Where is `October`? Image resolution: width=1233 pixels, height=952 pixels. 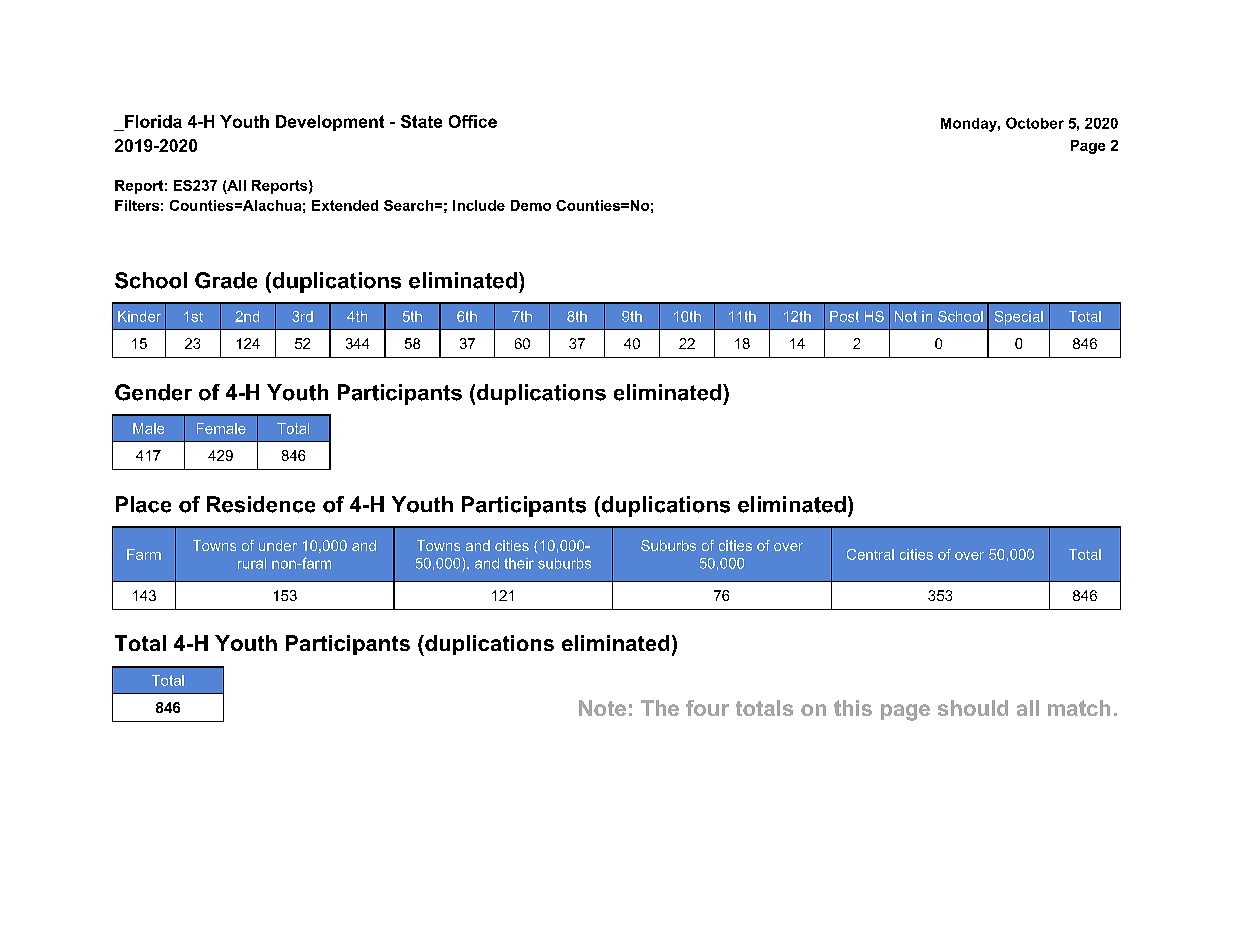
October is located at coordinates (1035, 123).
